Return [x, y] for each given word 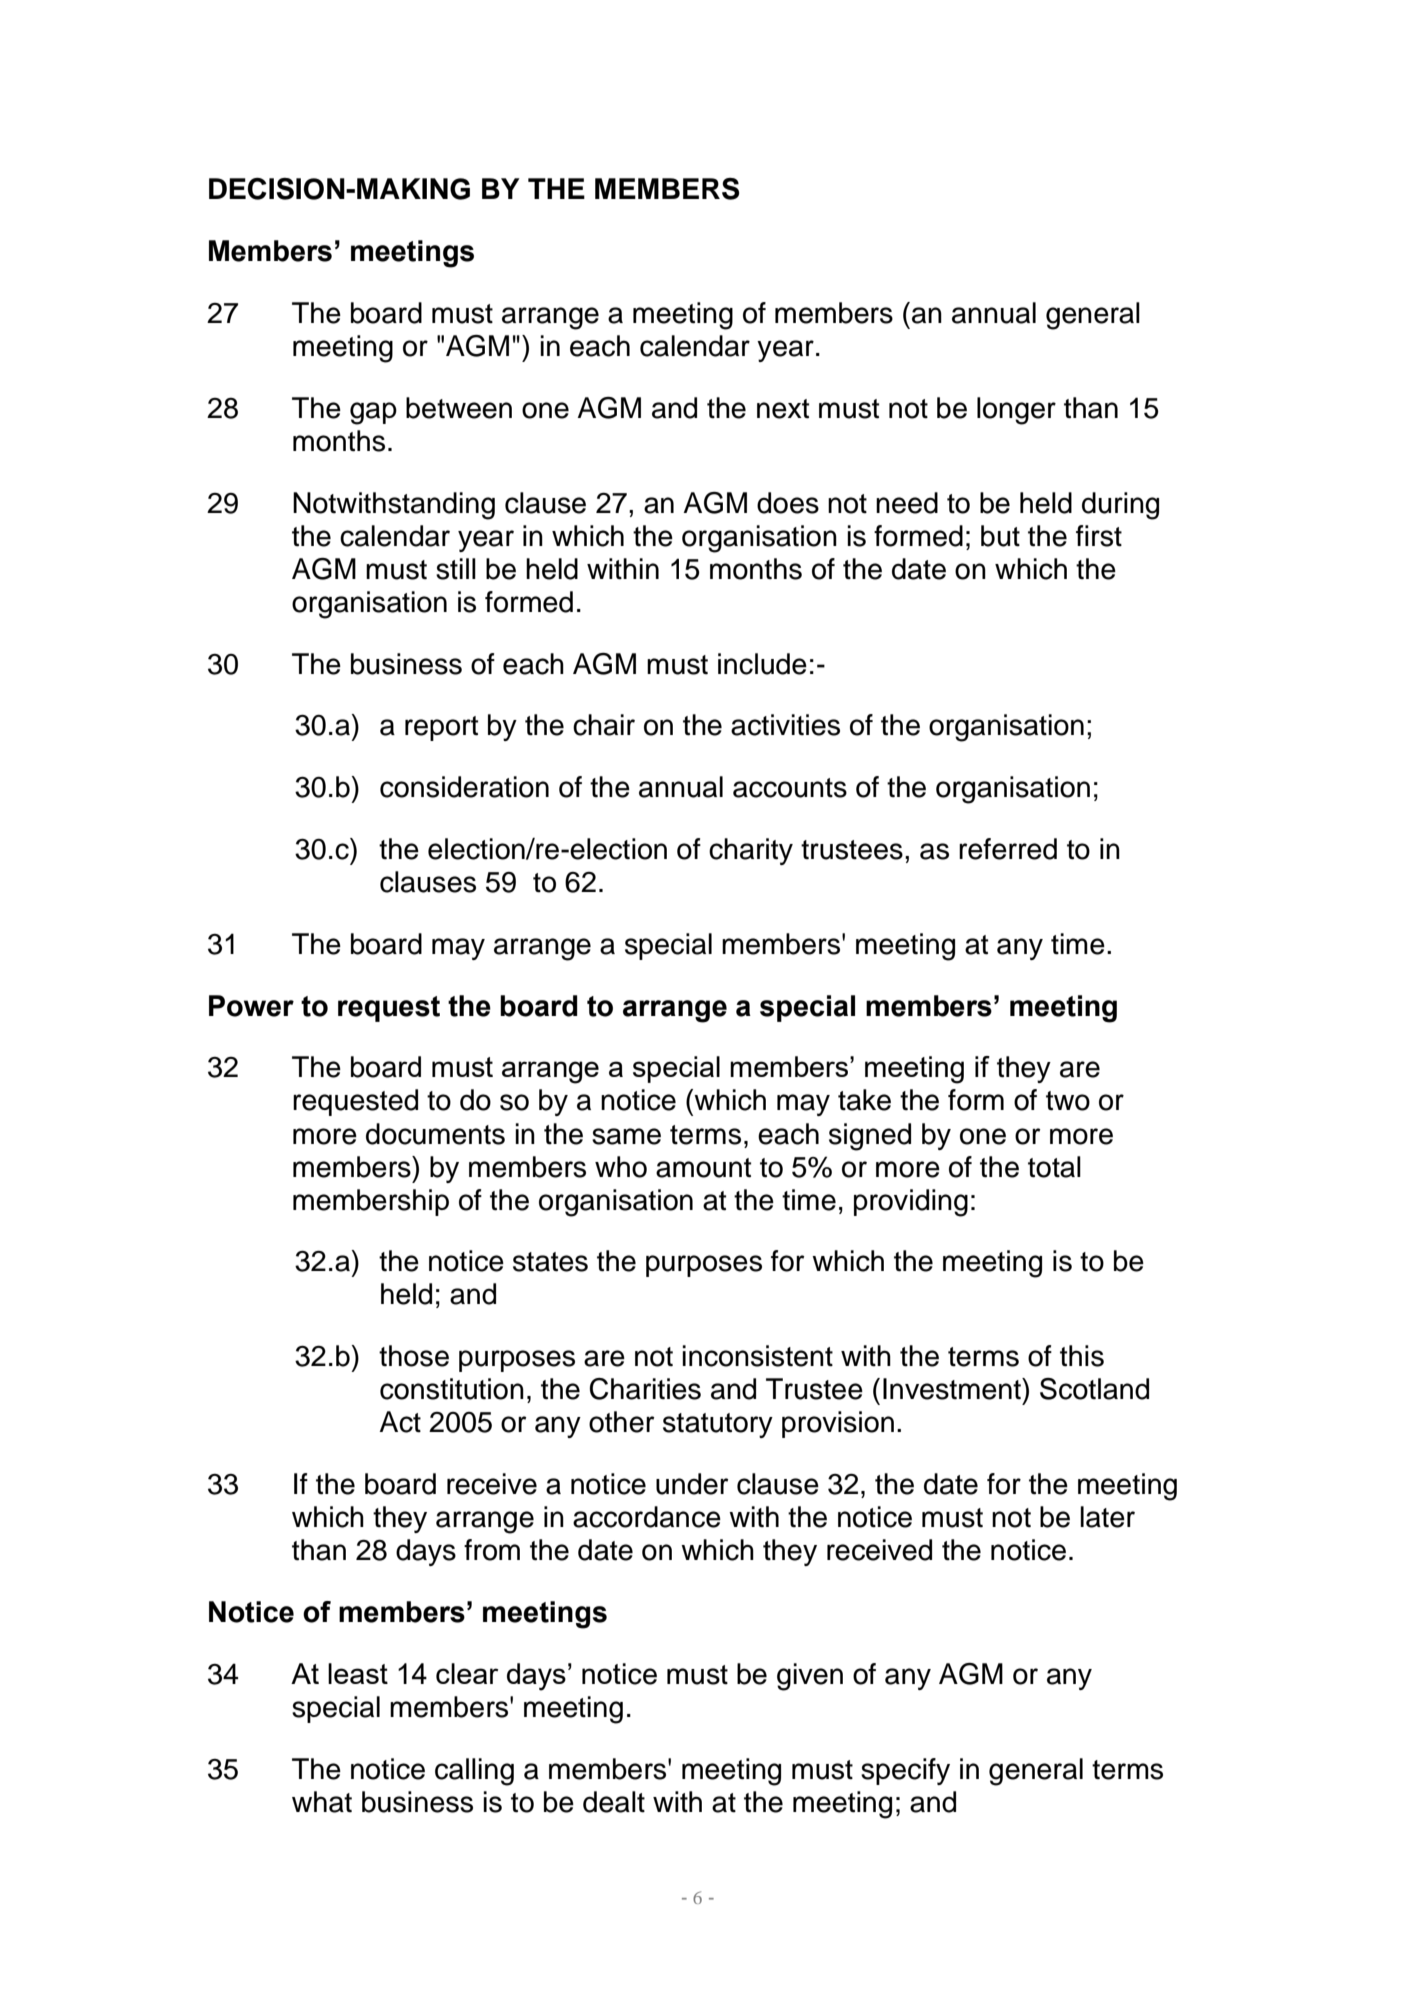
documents [435, 1134]
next [783, 409]
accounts [790, 788]
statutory [718, 1425]
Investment [953, 1389]
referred [1008, 849]
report [441, 728]
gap [373, 413]
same [626, 1136]
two [1068, 1101]
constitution [452, 1389]
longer [1016, 411]
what [322, 1802]
